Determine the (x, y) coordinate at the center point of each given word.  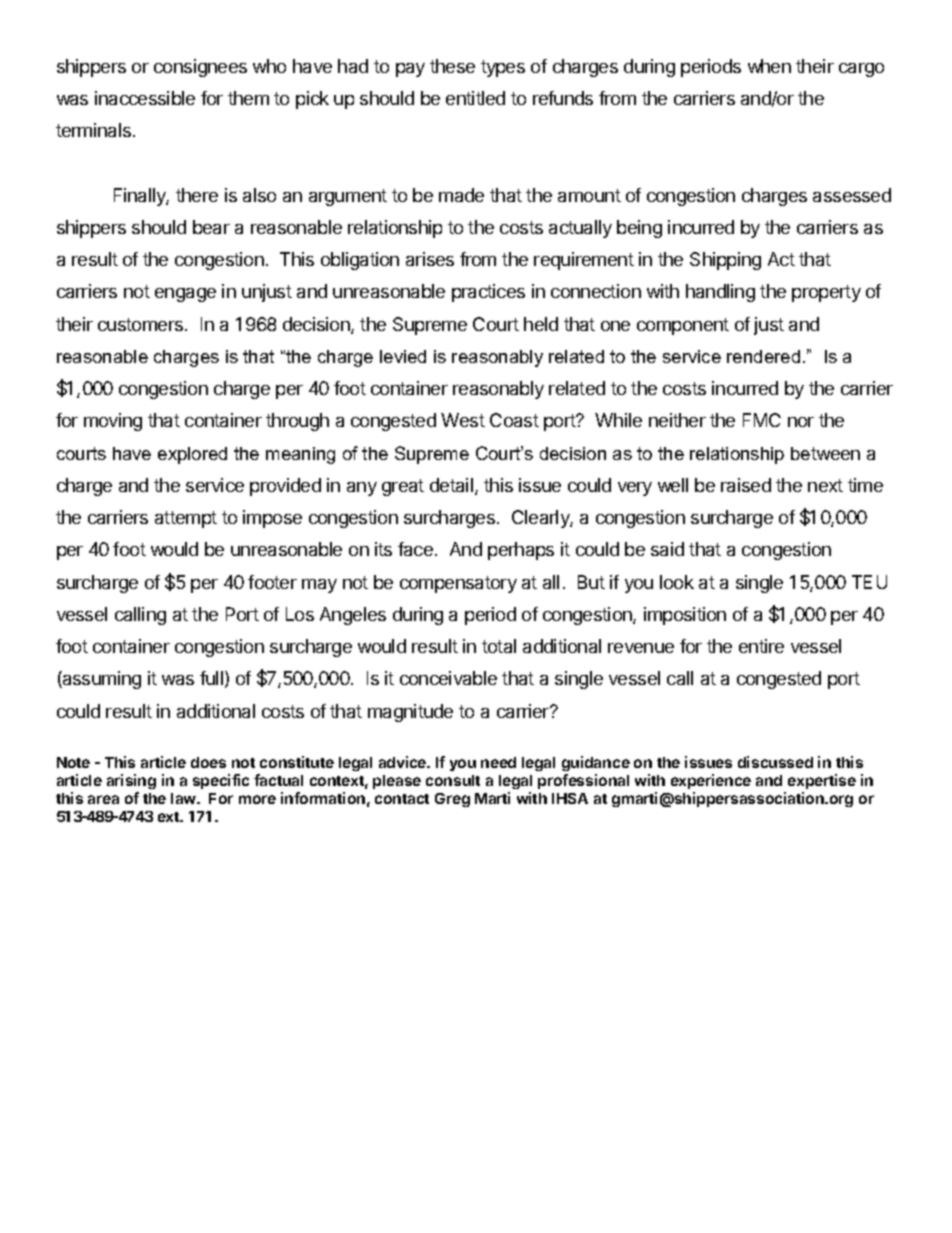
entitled (475, 98)
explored (192, 455)
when (769, 66)
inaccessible (145, 98)
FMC (762, 420)
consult (453, 780)
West (463, 420)
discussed (775, 762)
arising (131, 781)
